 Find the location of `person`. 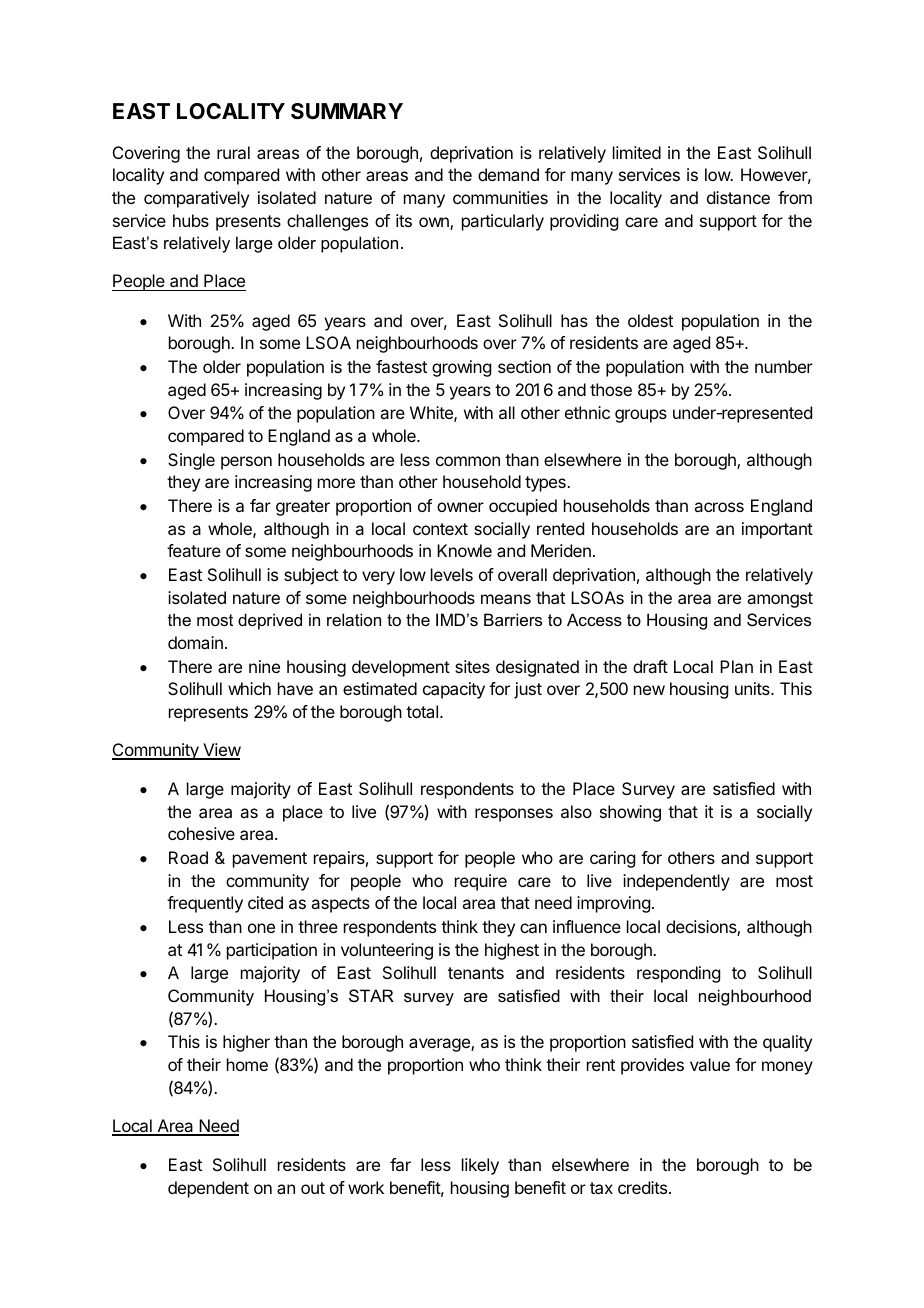

person is located at coordinates (246, 463).
